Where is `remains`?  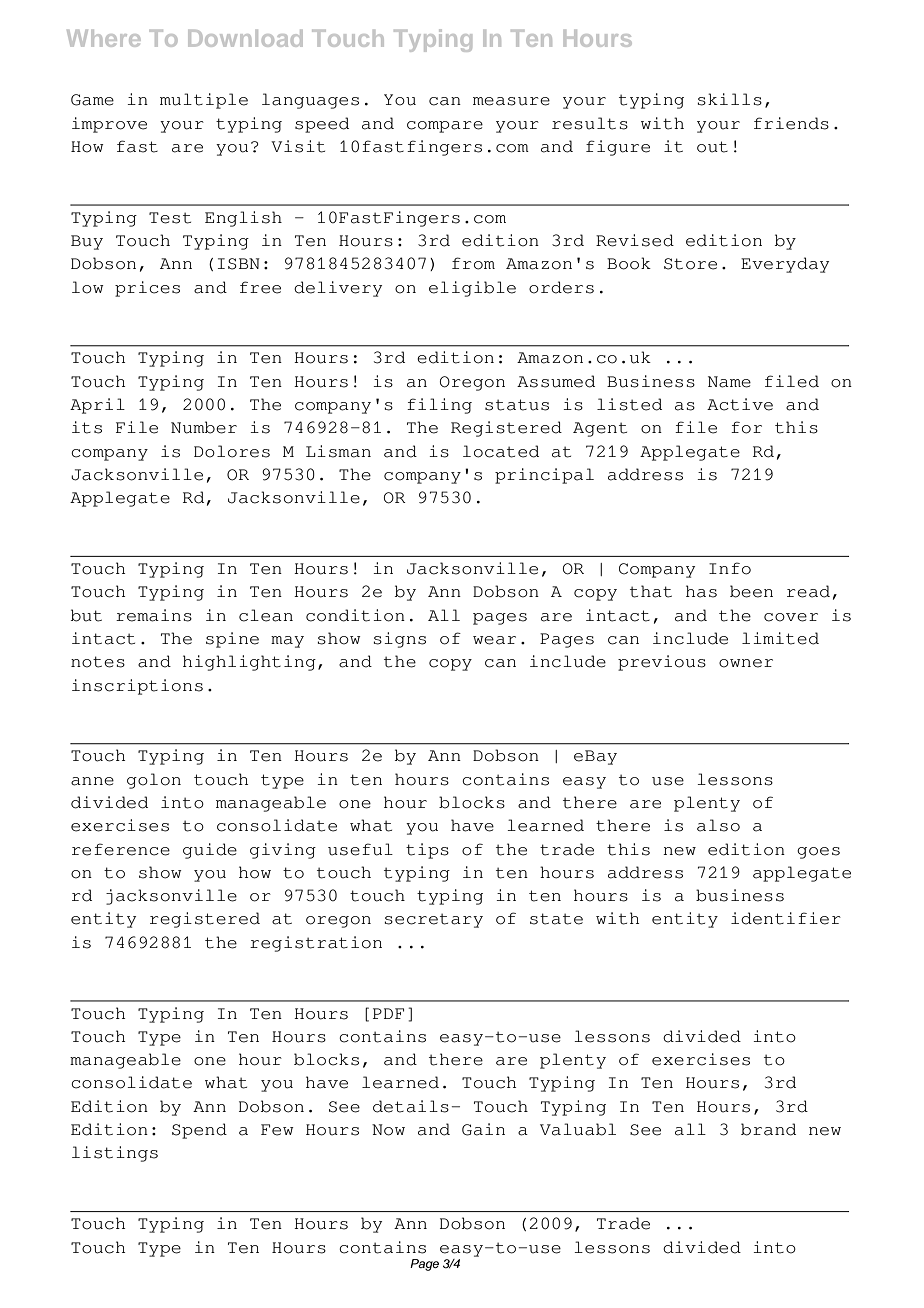 remains is located at coordinates (154, 615).
